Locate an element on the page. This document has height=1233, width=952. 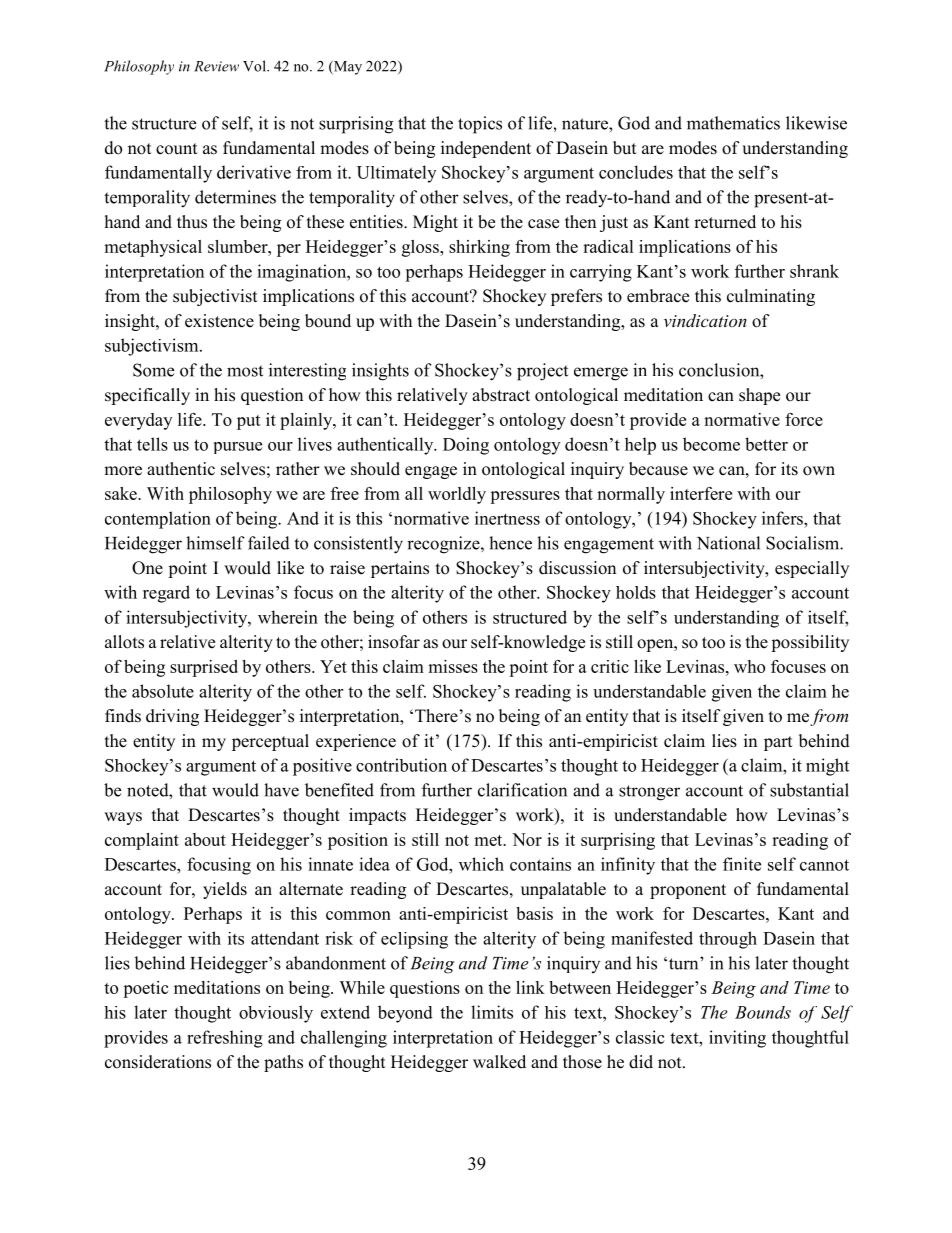
inviting is located at coordinates (737, 1039).
